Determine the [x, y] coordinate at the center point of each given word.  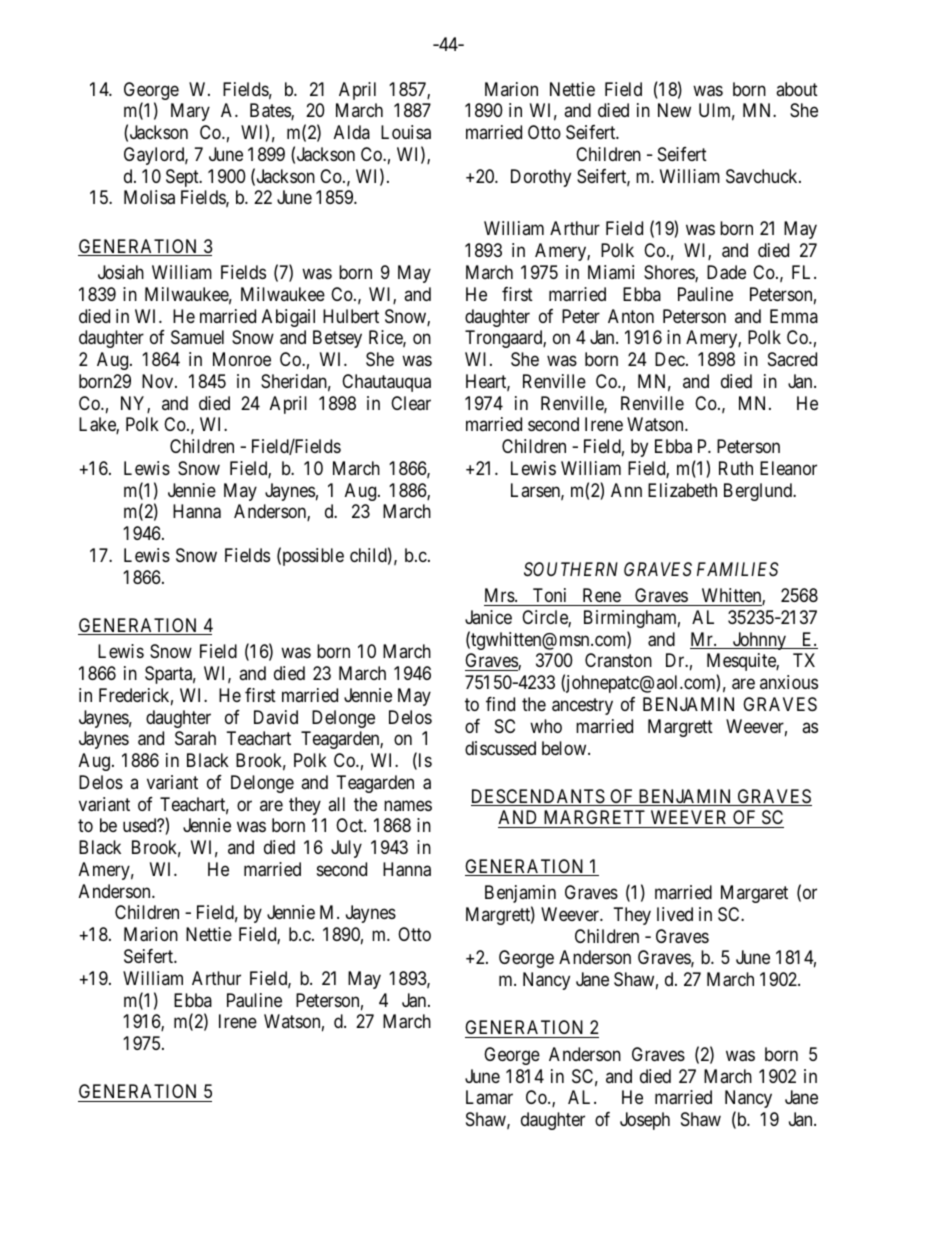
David [276, 717]
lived [675, 914]
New [674, 110]
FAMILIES [738, 569]
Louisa [406, 132]
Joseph [645, 1121]
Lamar [489, 1097]
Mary [190, 112]
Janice [488, 617]
